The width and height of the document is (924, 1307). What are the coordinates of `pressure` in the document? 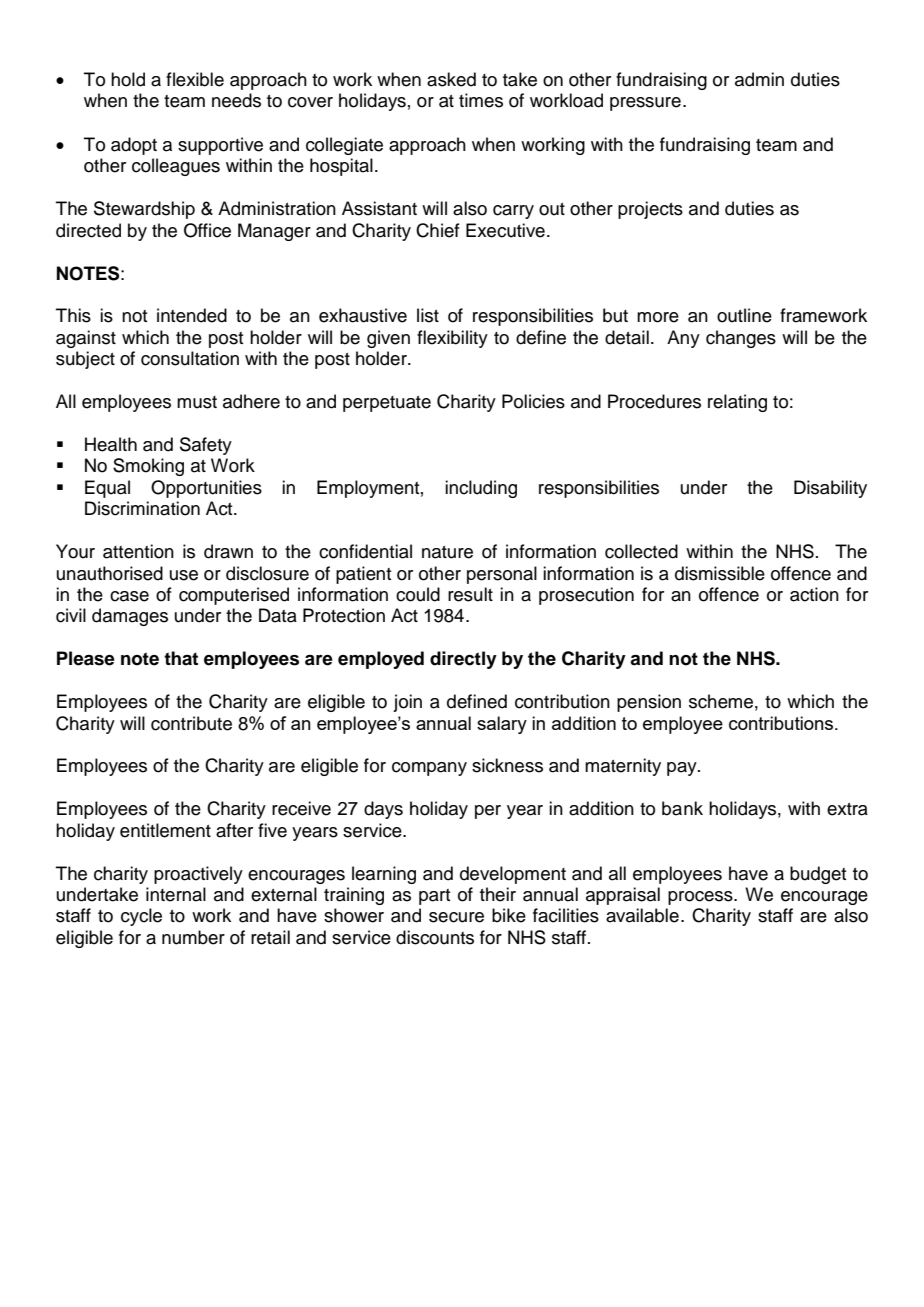 It's located at (645, 104).
